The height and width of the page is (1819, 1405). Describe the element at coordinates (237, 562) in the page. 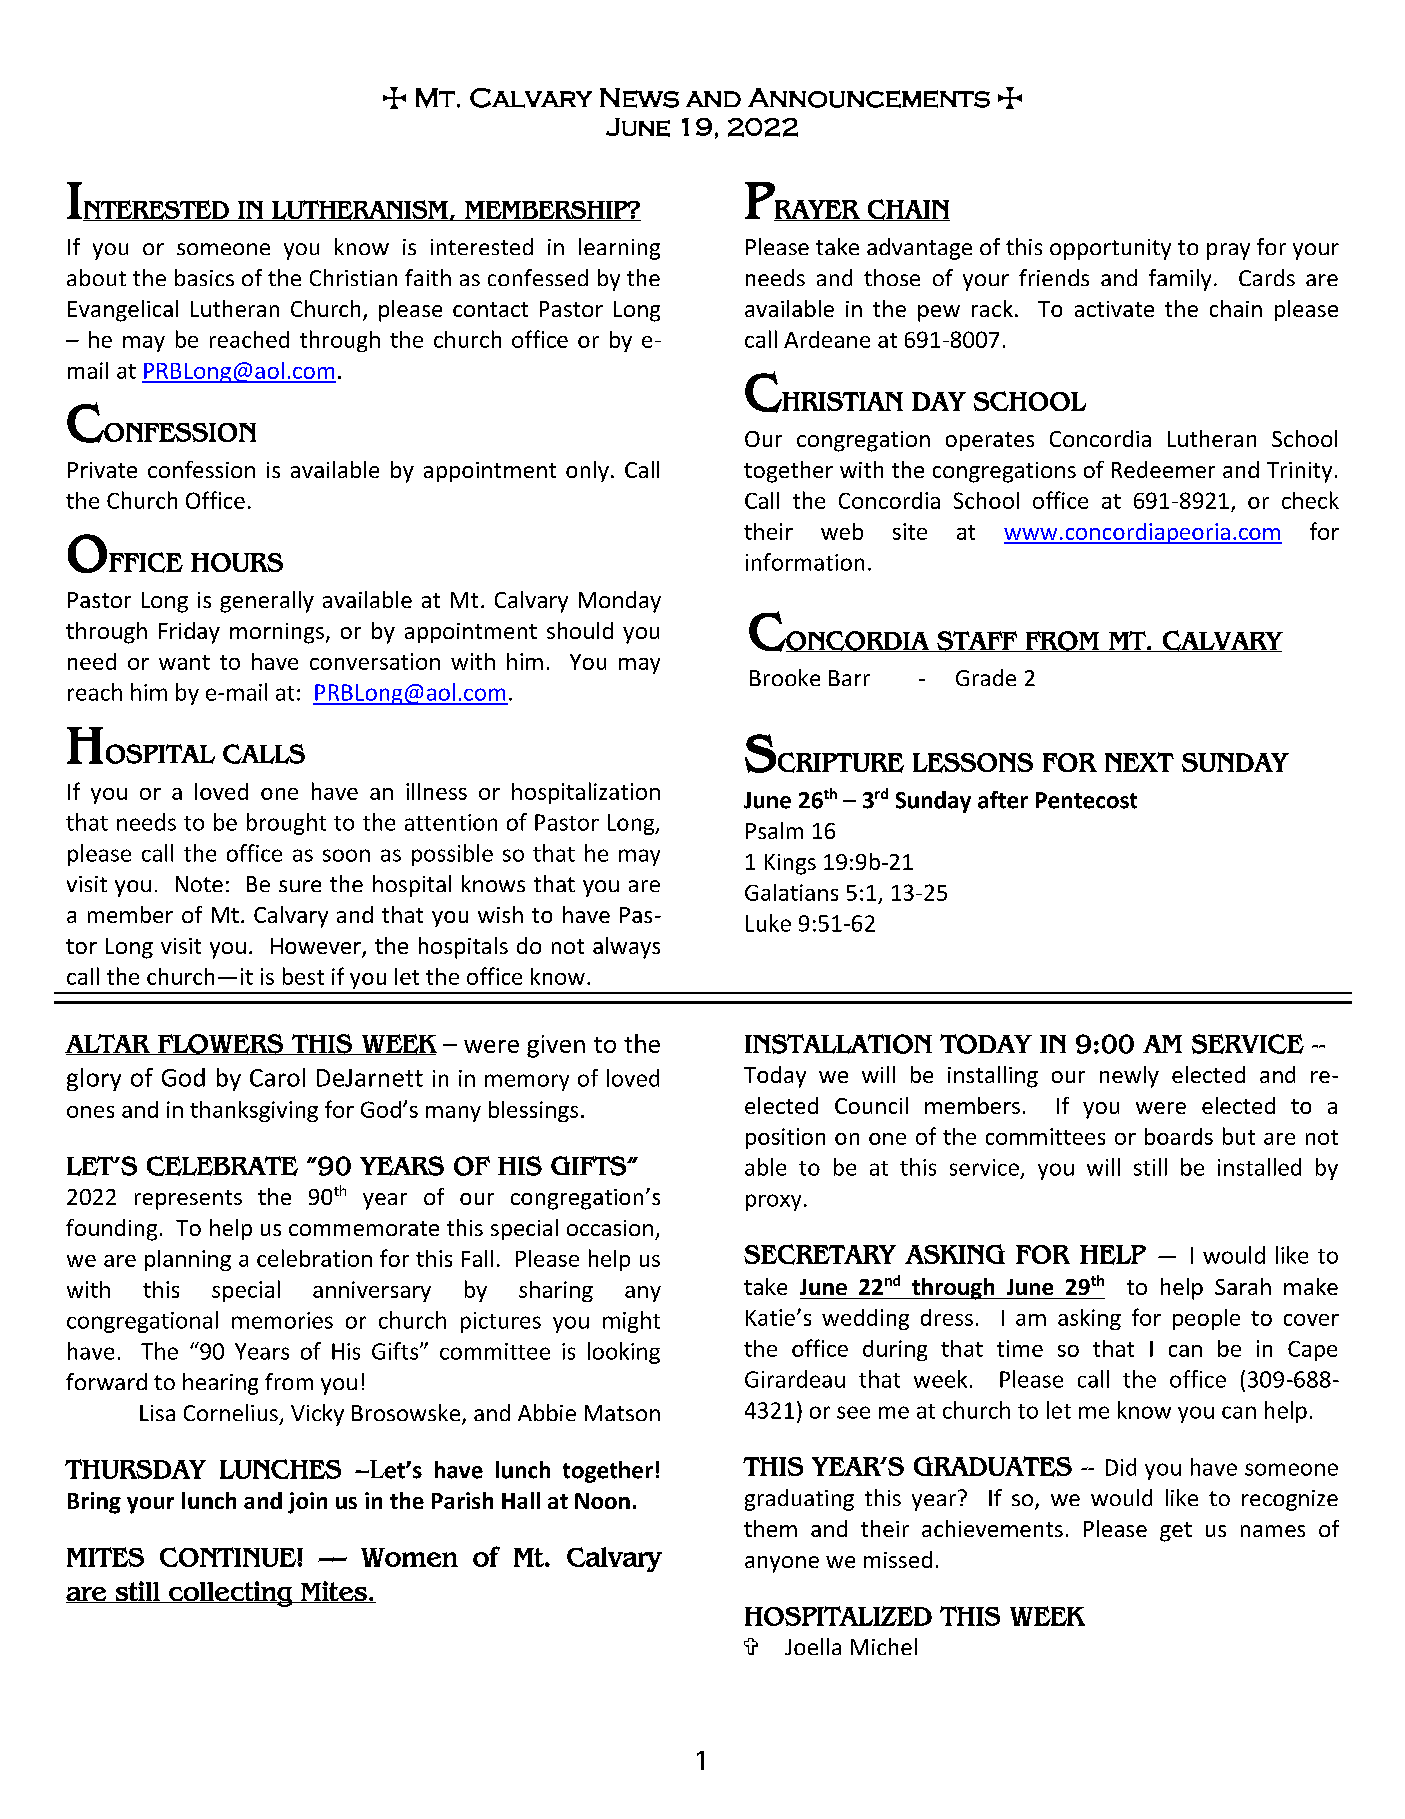

I see `HOURS` at that location.
